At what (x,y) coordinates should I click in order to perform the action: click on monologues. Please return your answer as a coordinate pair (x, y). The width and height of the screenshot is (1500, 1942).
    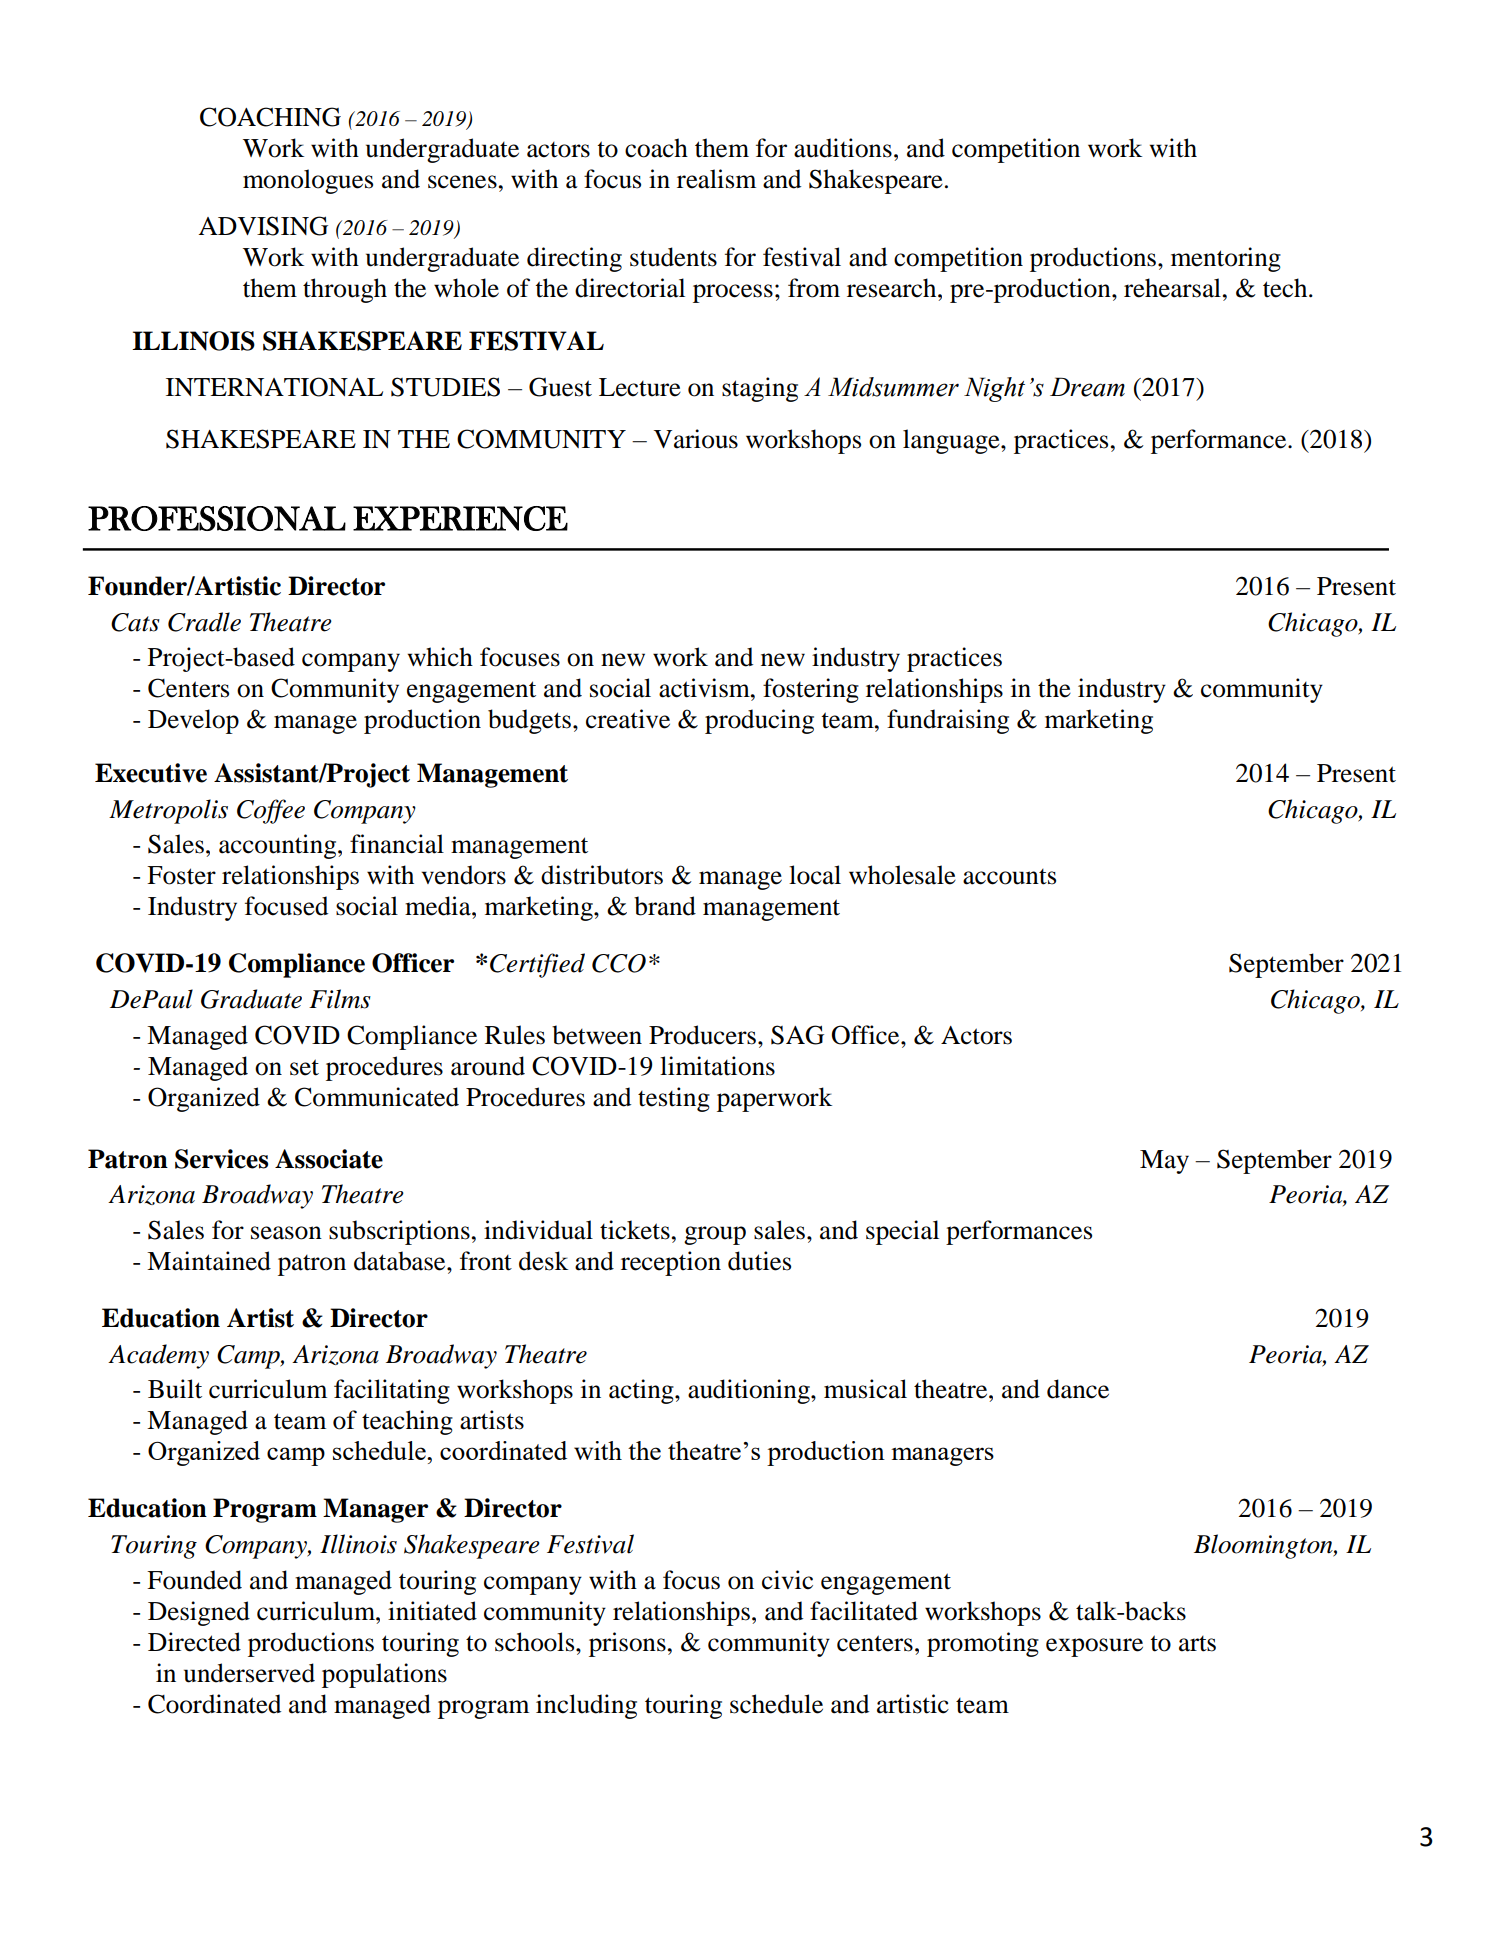
    Looking at the image, I should click on (308, 181).
